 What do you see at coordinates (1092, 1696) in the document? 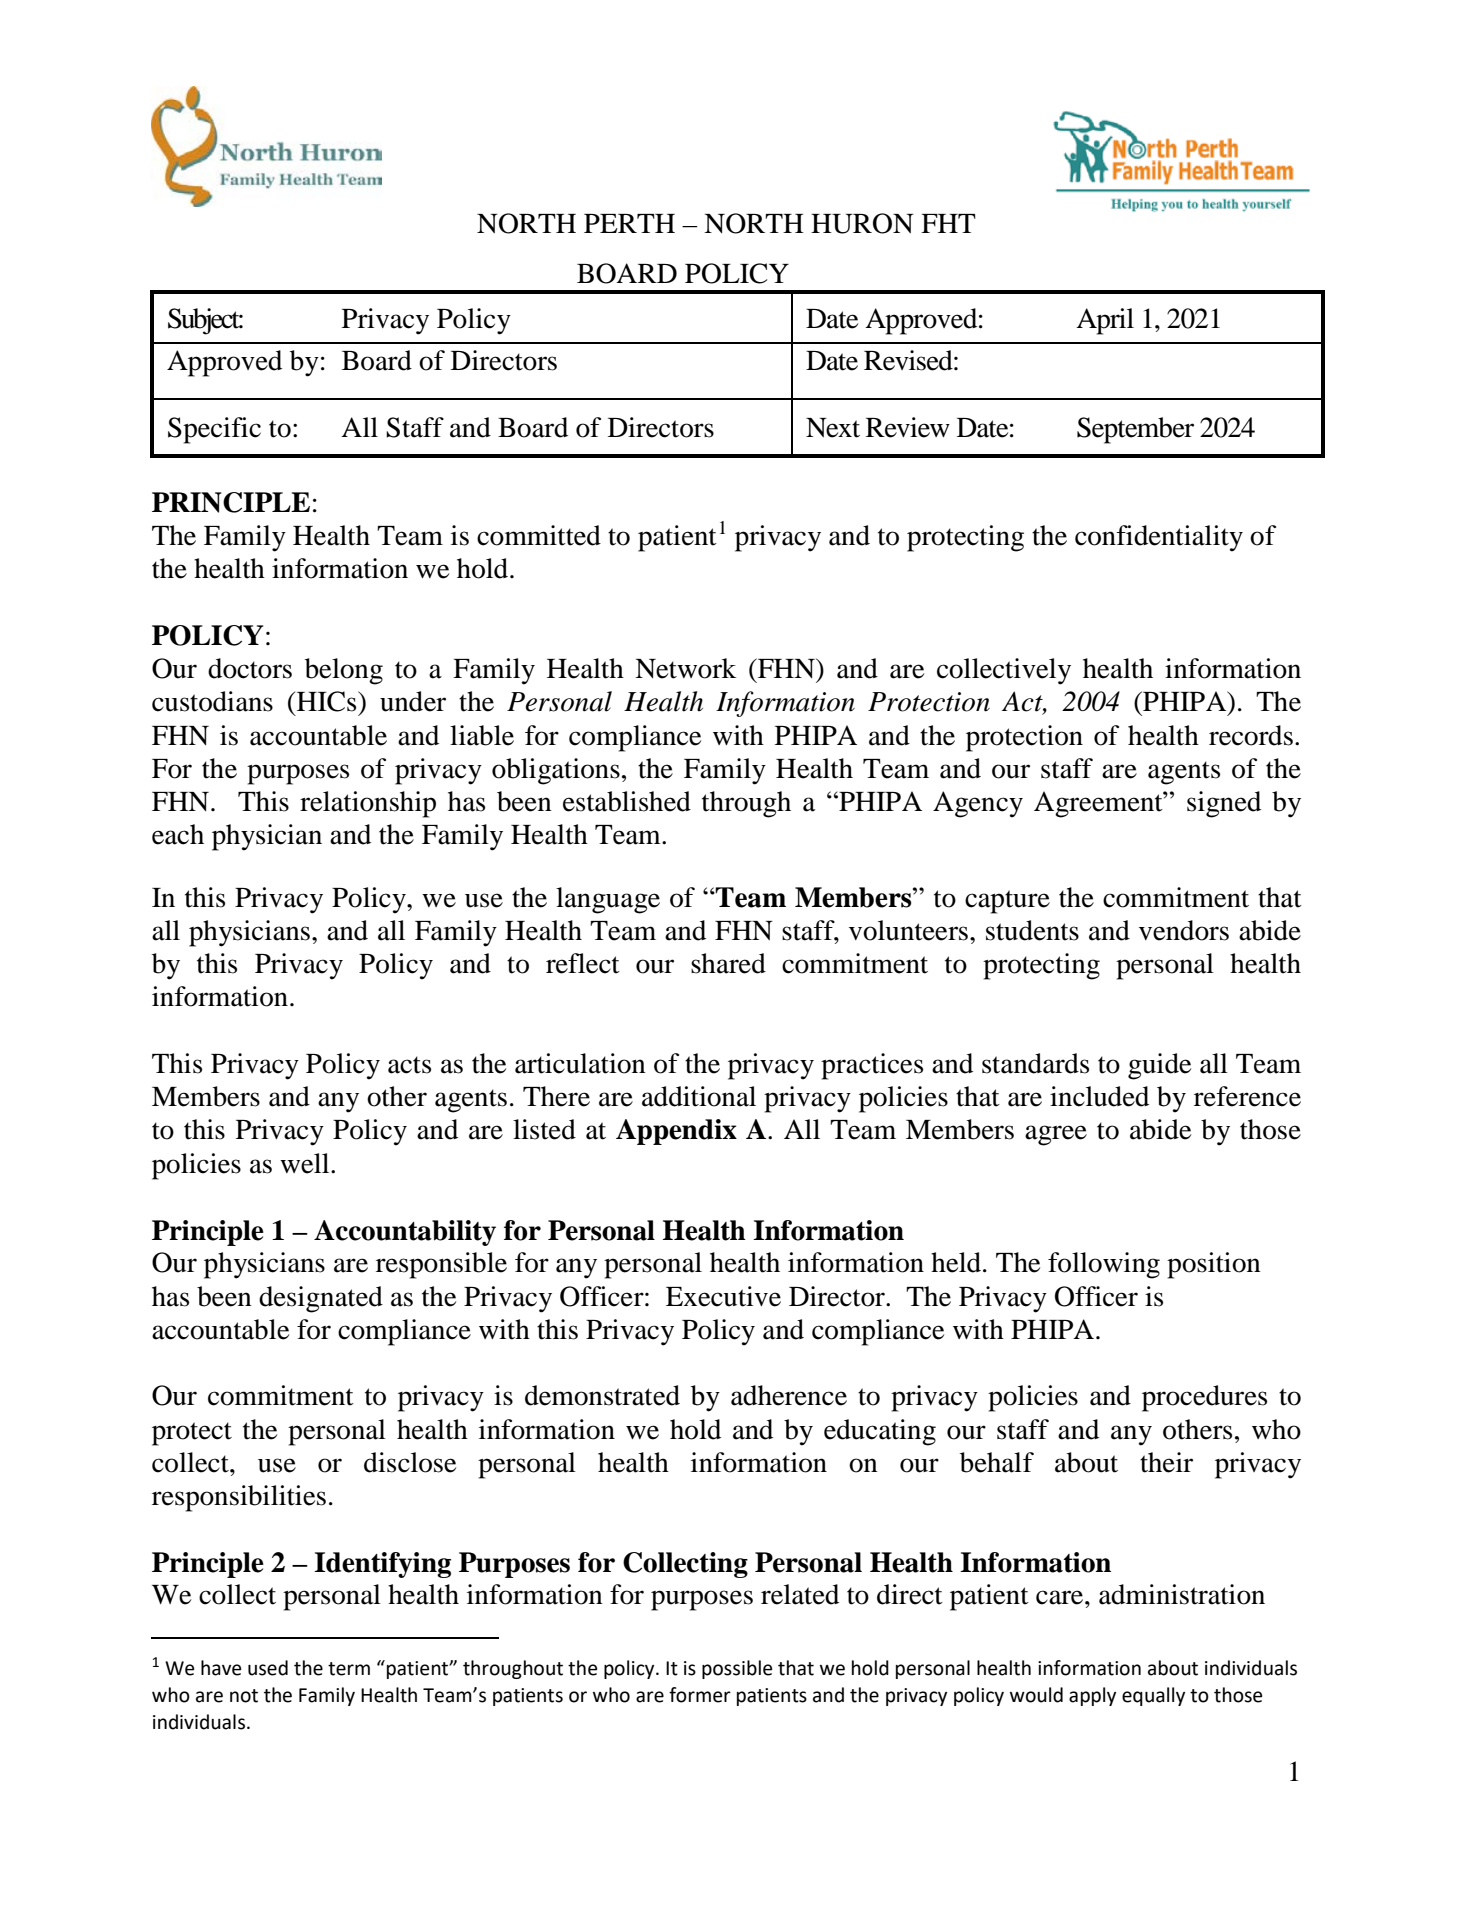
I see `apply` at bounding box center [1092, 1696].
